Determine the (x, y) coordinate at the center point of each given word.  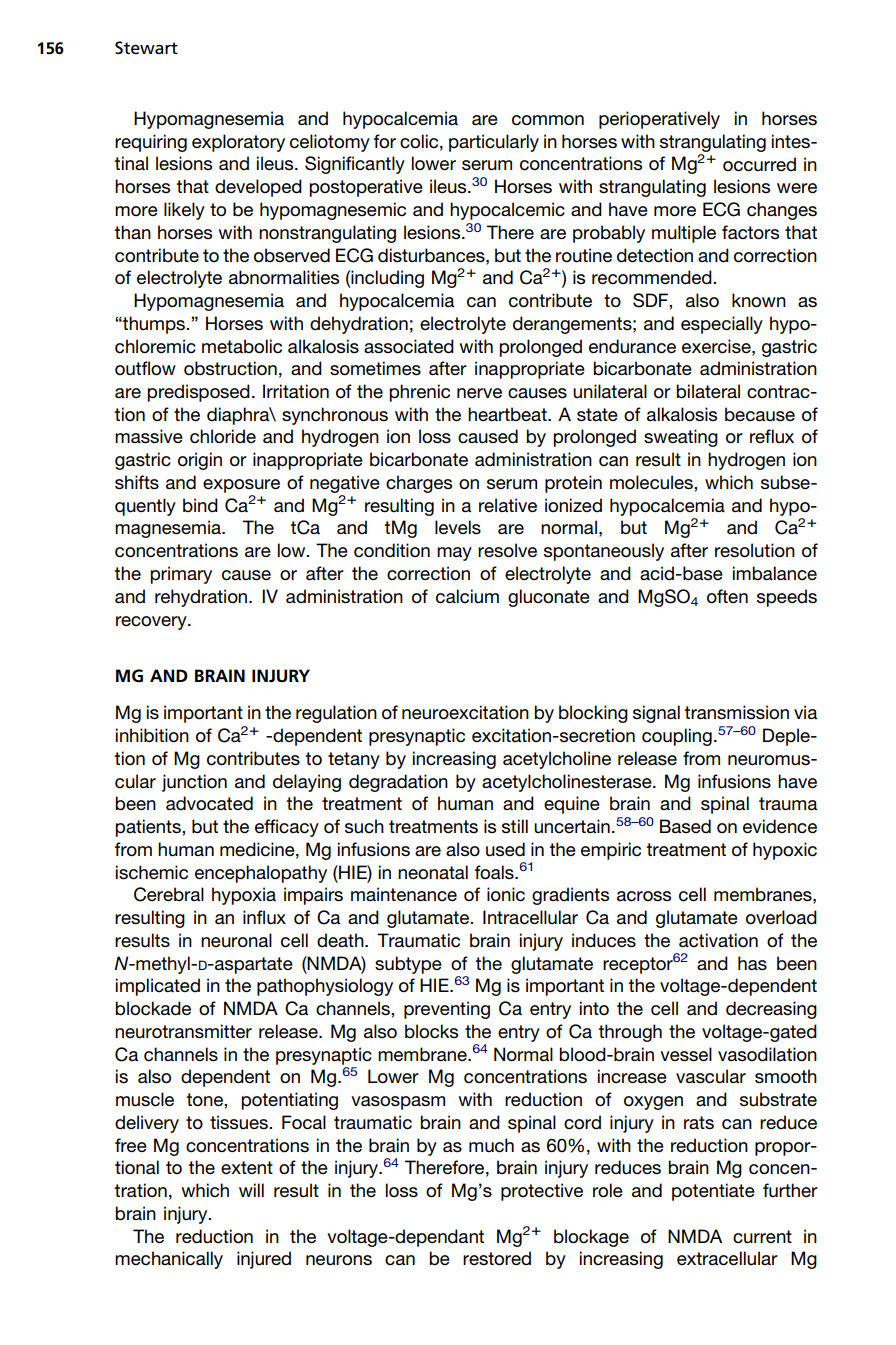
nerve (479, 393)
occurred (759, 164)
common (548, 120)
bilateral (708, 391)
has (752, 963)
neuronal (236, 940)
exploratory (238, 143)
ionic (506, 894)
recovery (152, 623)
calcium (467, 596)
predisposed (198, 393)
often (727, 596)
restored (497, 1258)
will (251, 1190)
